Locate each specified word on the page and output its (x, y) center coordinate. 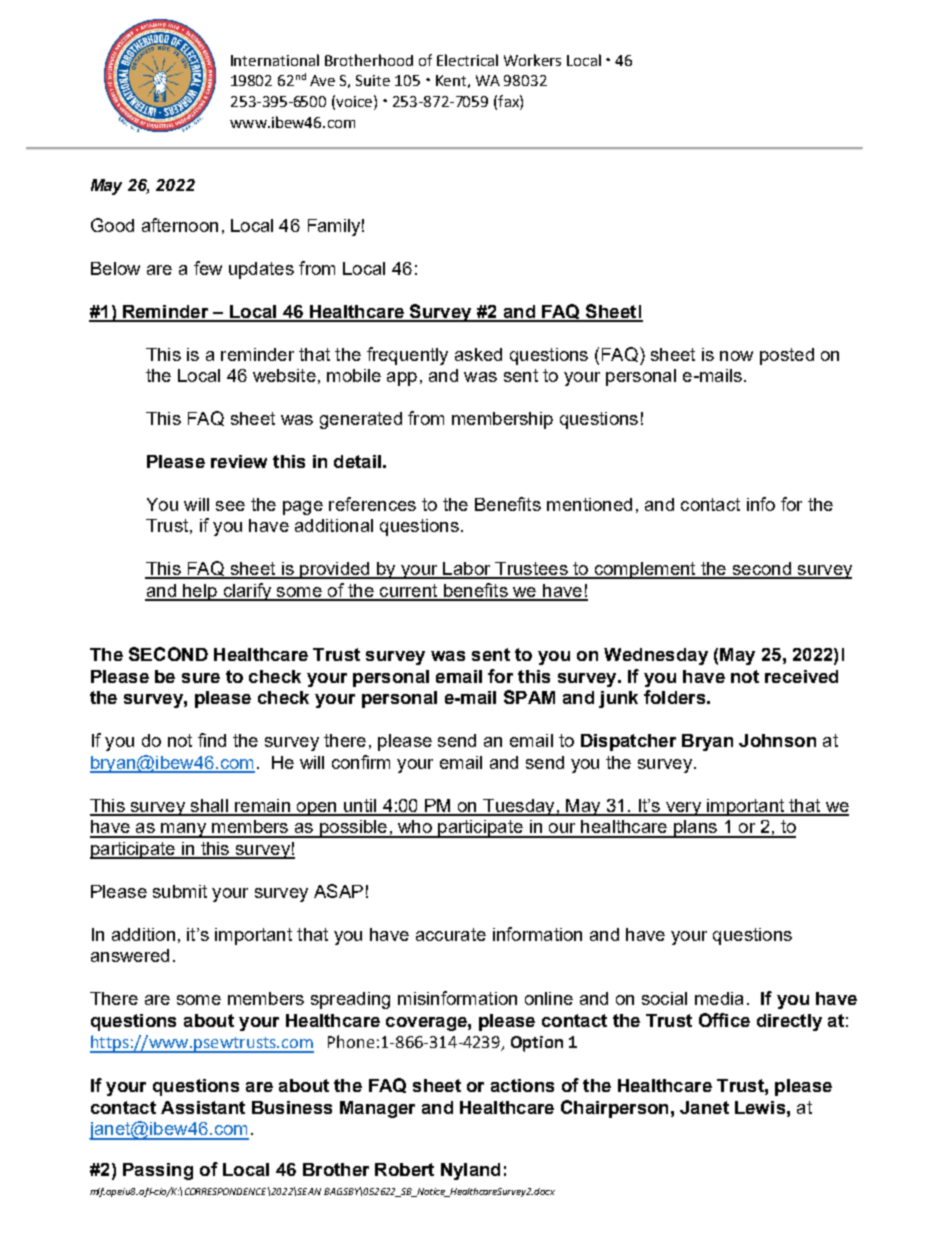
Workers (532, 60)
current (409, 592)
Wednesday (656, 656)
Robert (404, 1169)
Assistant (203, 1107)
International (275, 60)
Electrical (467, 60)
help (200, 592)
